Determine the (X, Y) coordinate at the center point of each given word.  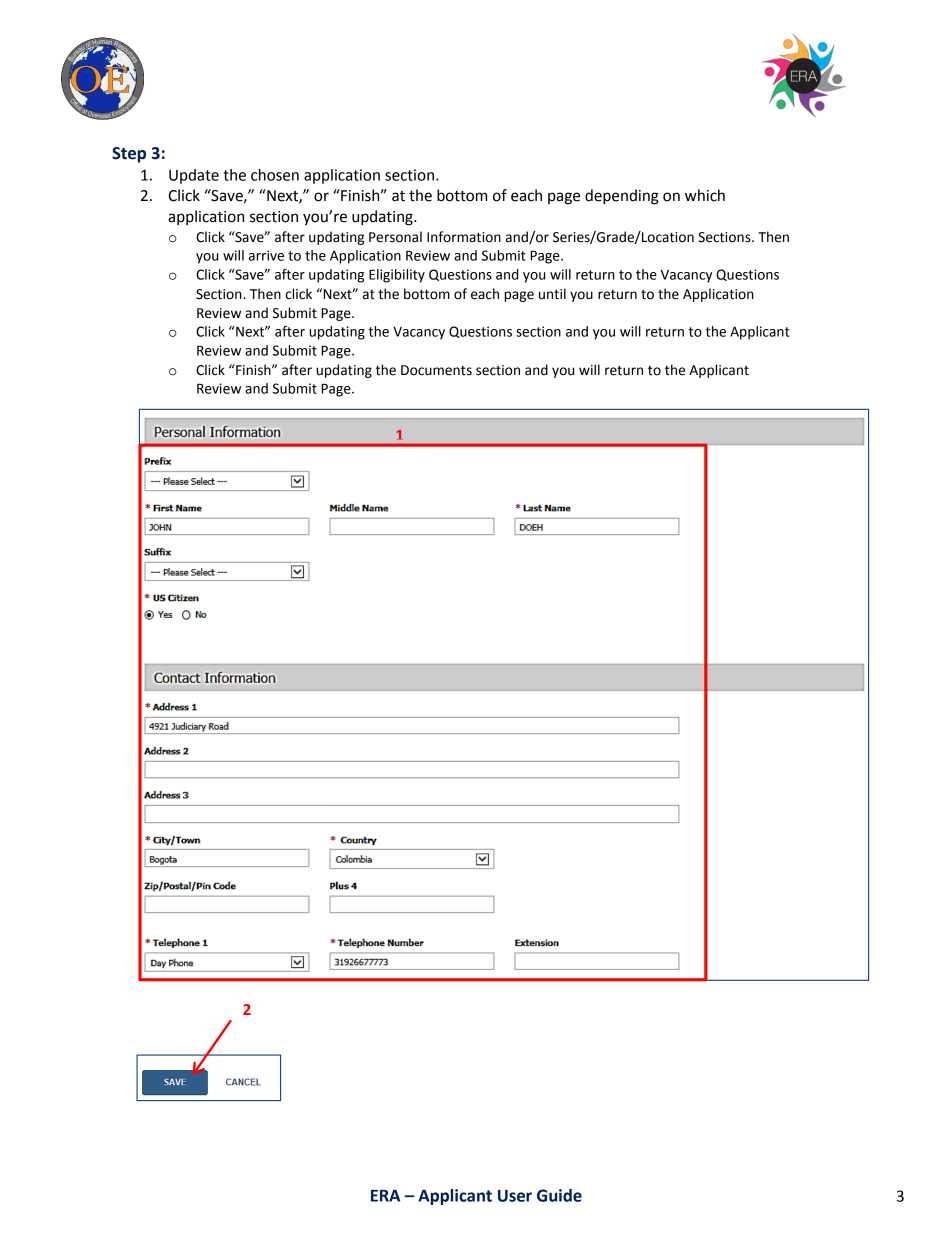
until (552, 294)
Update (194, 176)
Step (129, 155)
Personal (395, 237)
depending (622, 197)
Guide (559, 1195)
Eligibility (397, 276)
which (705, 195)
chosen (275, 175)
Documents (436, 370)
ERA (385, 1196)
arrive (266, 255)
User (515, 1196)
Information (464, 237)
